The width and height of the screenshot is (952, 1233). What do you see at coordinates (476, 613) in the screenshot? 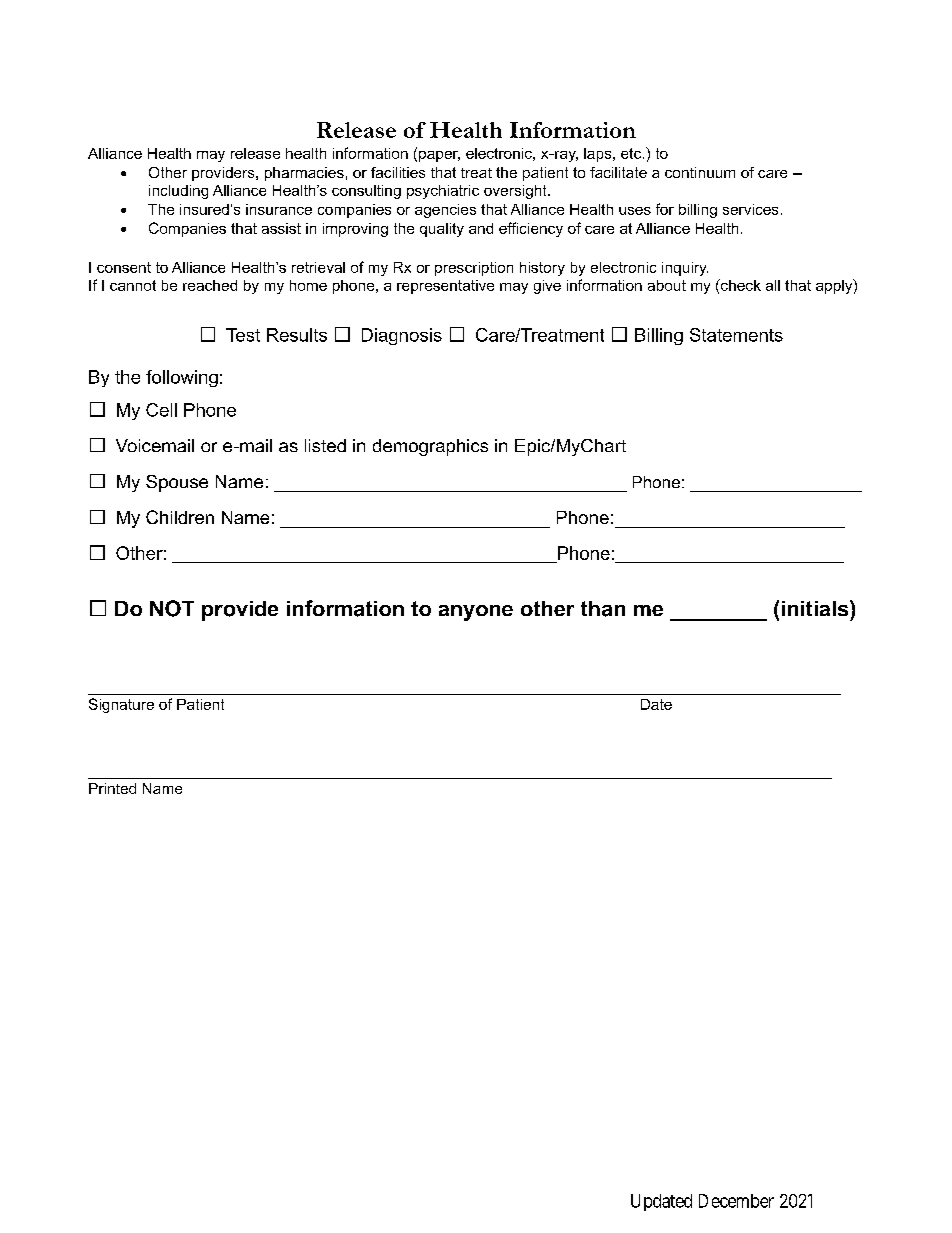
I see `anyone` at bounding box center [476, 613].
